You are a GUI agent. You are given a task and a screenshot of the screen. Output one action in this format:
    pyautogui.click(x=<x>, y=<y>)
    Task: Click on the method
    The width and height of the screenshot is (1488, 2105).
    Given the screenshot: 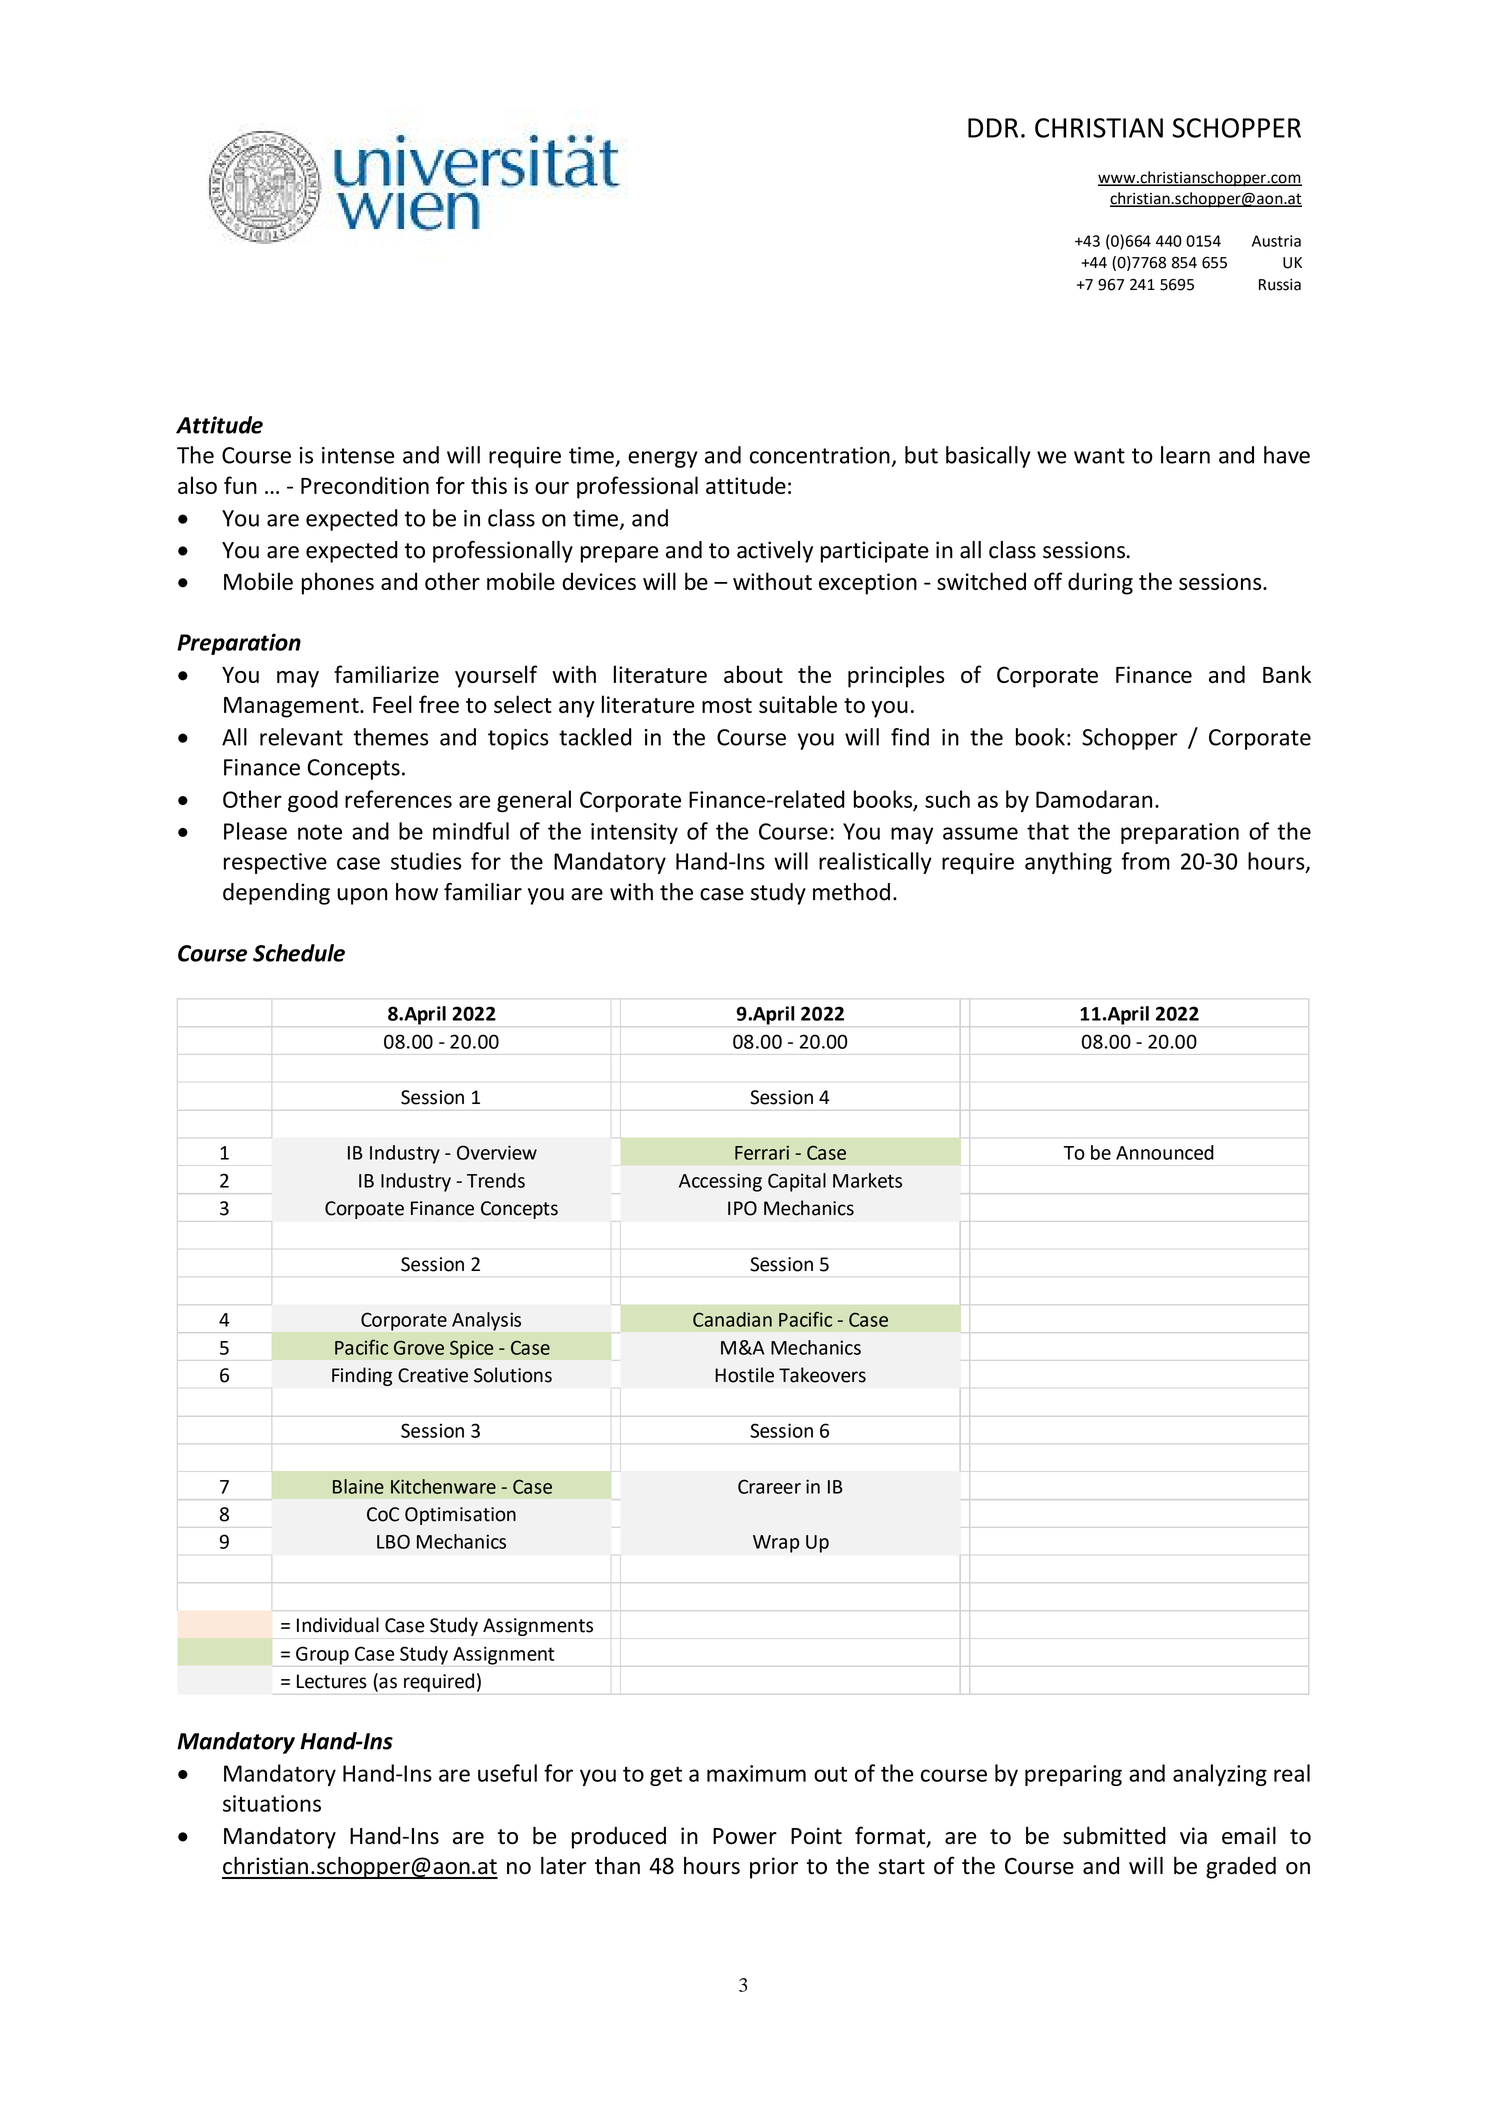 What is the action you would take?
    pyautogui.click(x=851, y=892)
